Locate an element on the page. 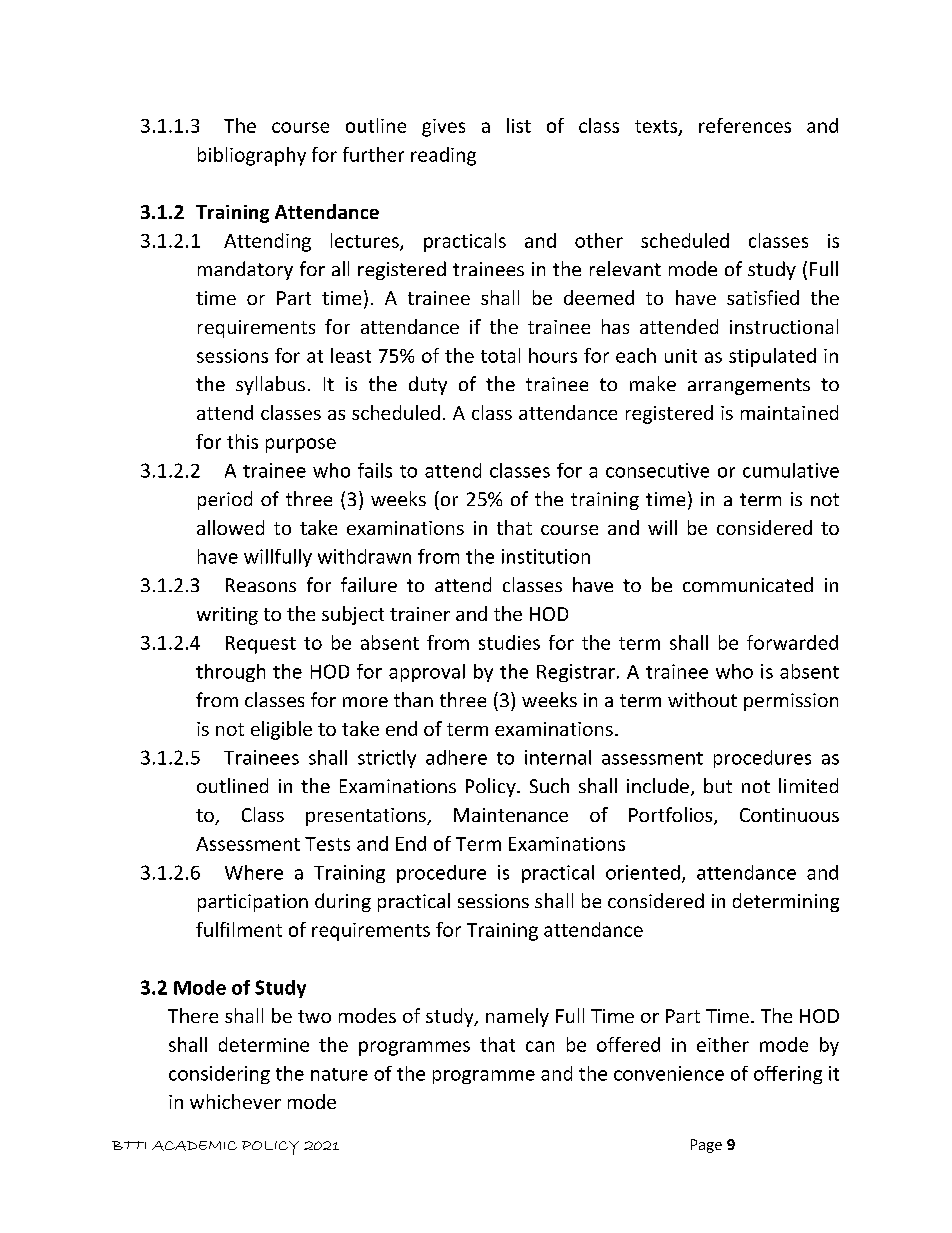 The width and height of the document is (952, 1233). whichever is located at coordinates (235, 1101).
